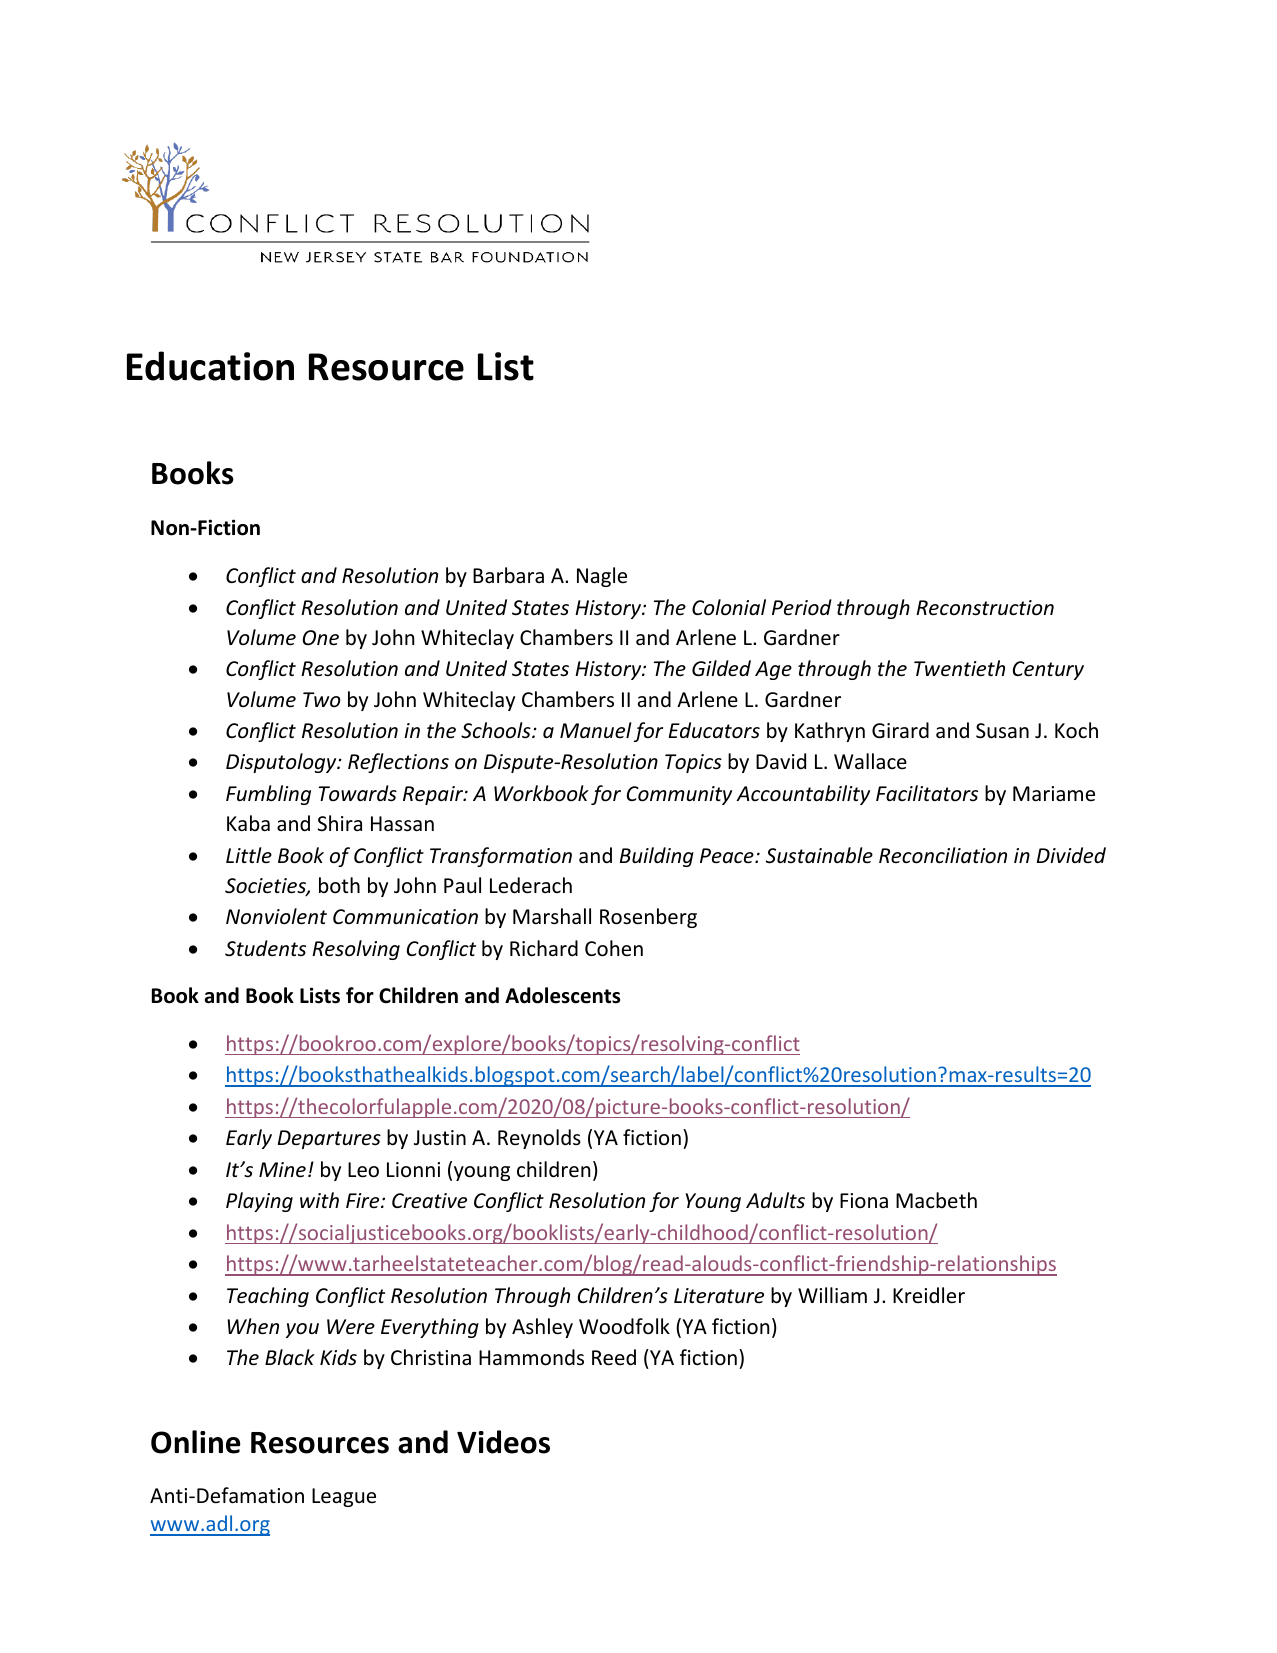 Image resolution: width=1277 pixels, height=1653 pixels. Describe the element at coordinates (959, 668) in the screenshot. I see `Twentieth` at that location.
